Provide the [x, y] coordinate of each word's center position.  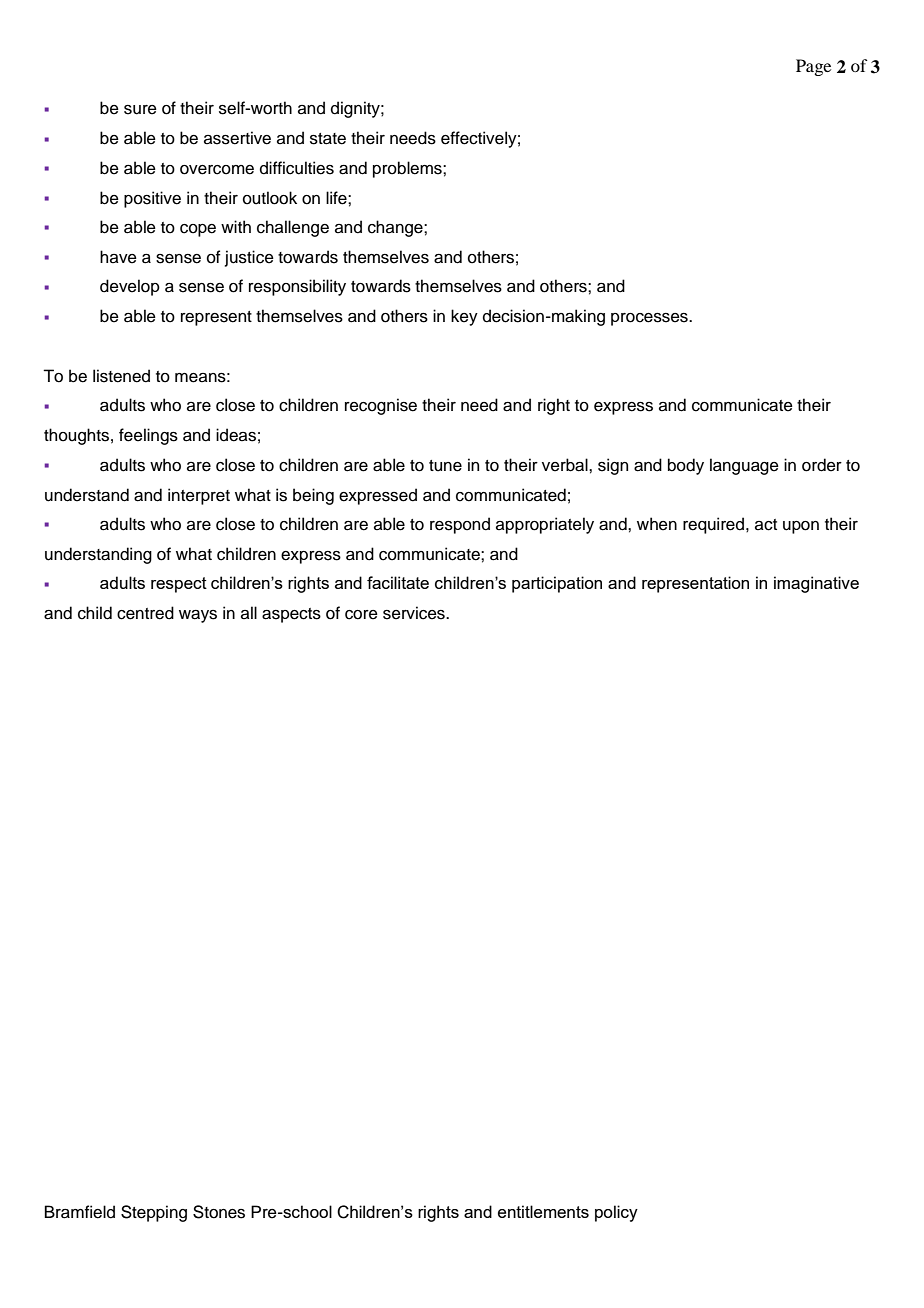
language [744, 466]
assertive [237, 138]
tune [445, 466]
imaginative [816, 584]
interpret [199, 496]
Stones [219, 1212]
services [415, 613]
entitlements [543, 1211]
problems [408, 169]
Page [813, 67]
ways [198, 616]
